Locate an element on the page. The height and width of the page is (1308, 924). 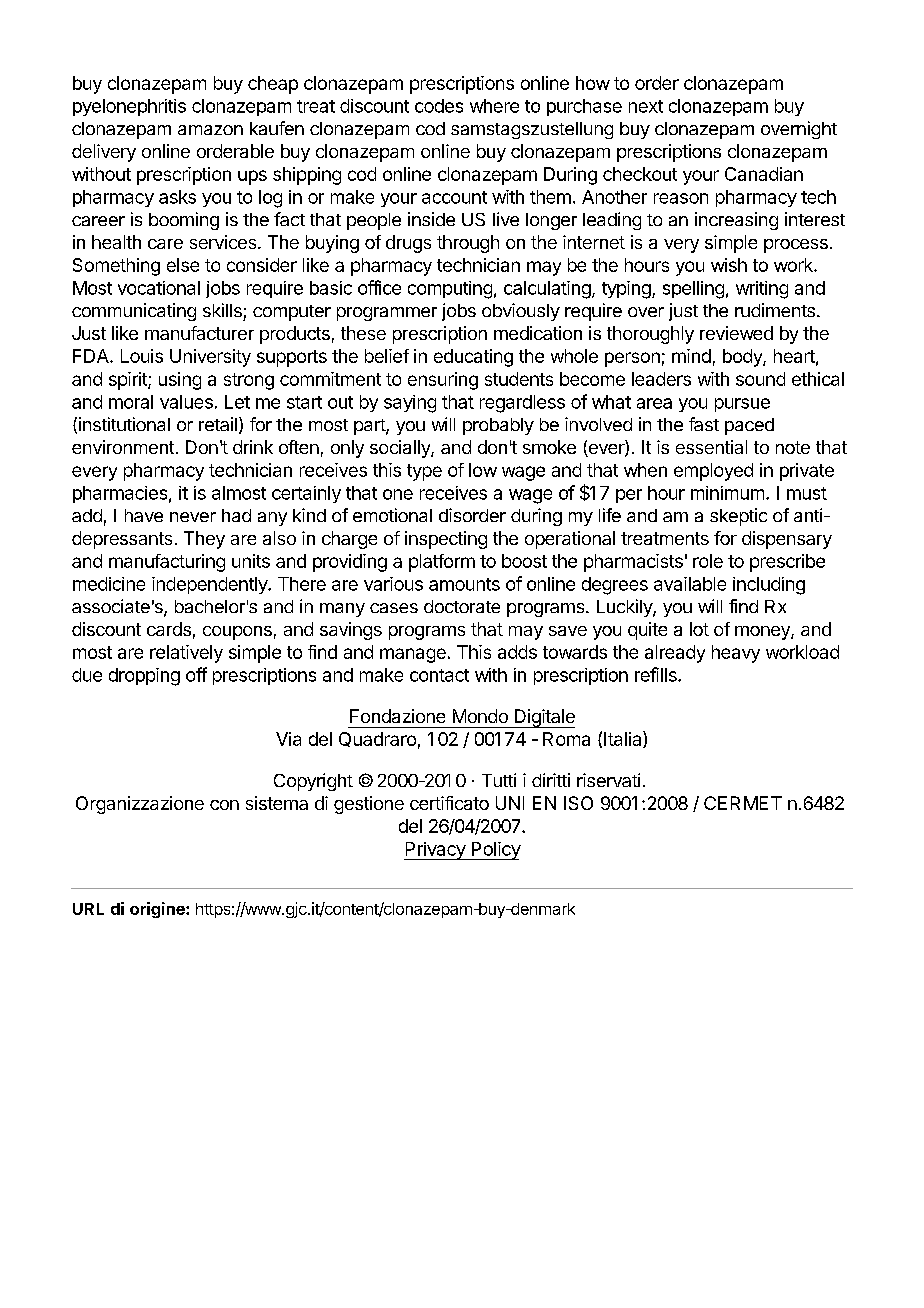
origine is located at coordinates (158, 910).
